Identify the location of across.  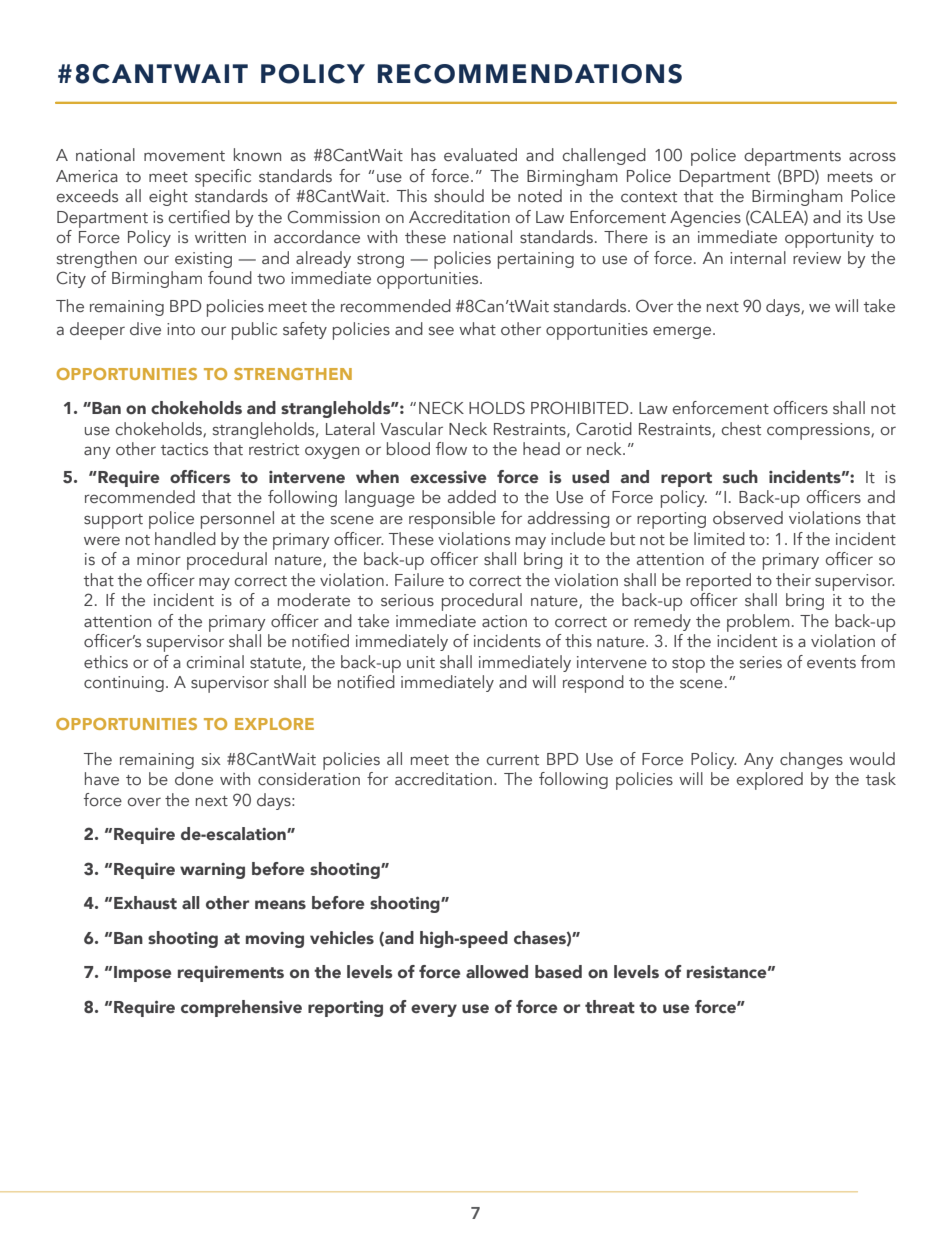
(872, 157).
